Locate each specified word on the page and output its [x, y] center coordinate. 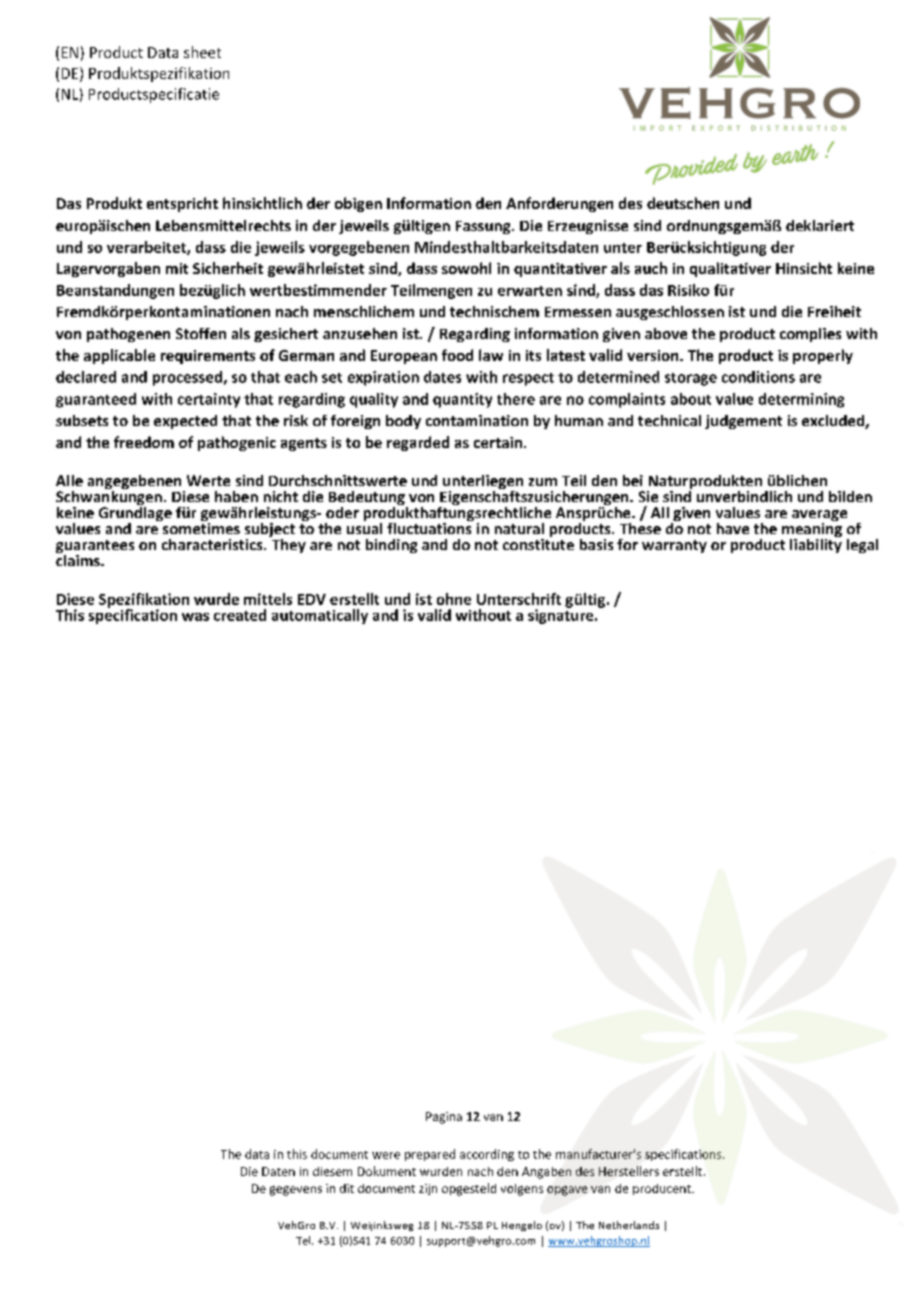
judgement [743, 422]
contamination [477, 420]
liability [816, 544]
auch [651, 268]
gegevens [296, 1191]
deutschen [683, 203]
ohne [454, 599]
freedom [144, 442]
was [195, 617]
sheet [202, 52]
